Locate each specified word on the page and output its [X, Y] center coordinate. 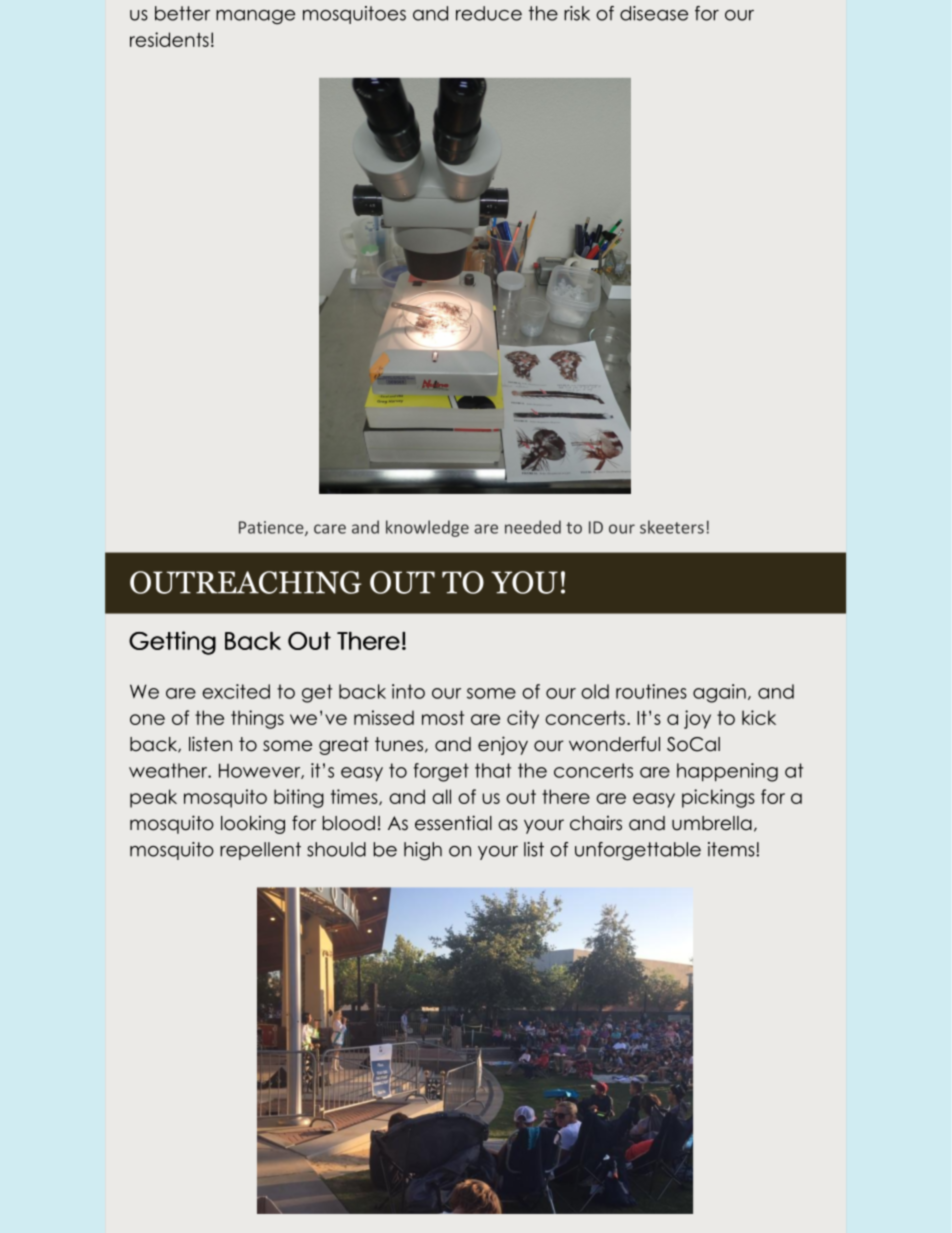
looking [253, 824]
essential [453, 823]
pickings [718, 798]
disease [654, 13]
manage [255, 17]
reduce [489, 13]
